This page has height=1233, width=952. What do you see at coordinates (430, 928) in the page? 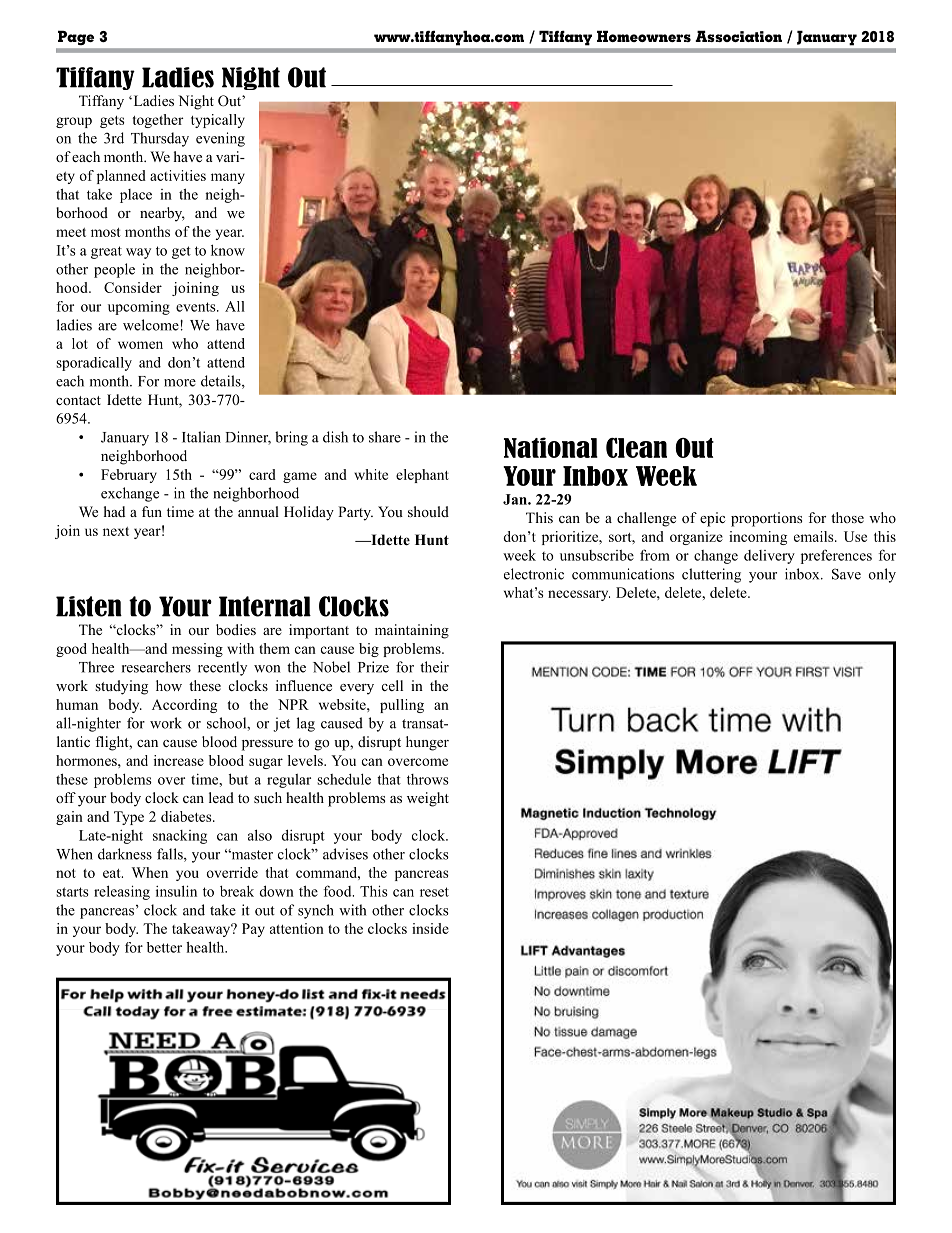
I see `inside` at bounding box center [430, 928].
